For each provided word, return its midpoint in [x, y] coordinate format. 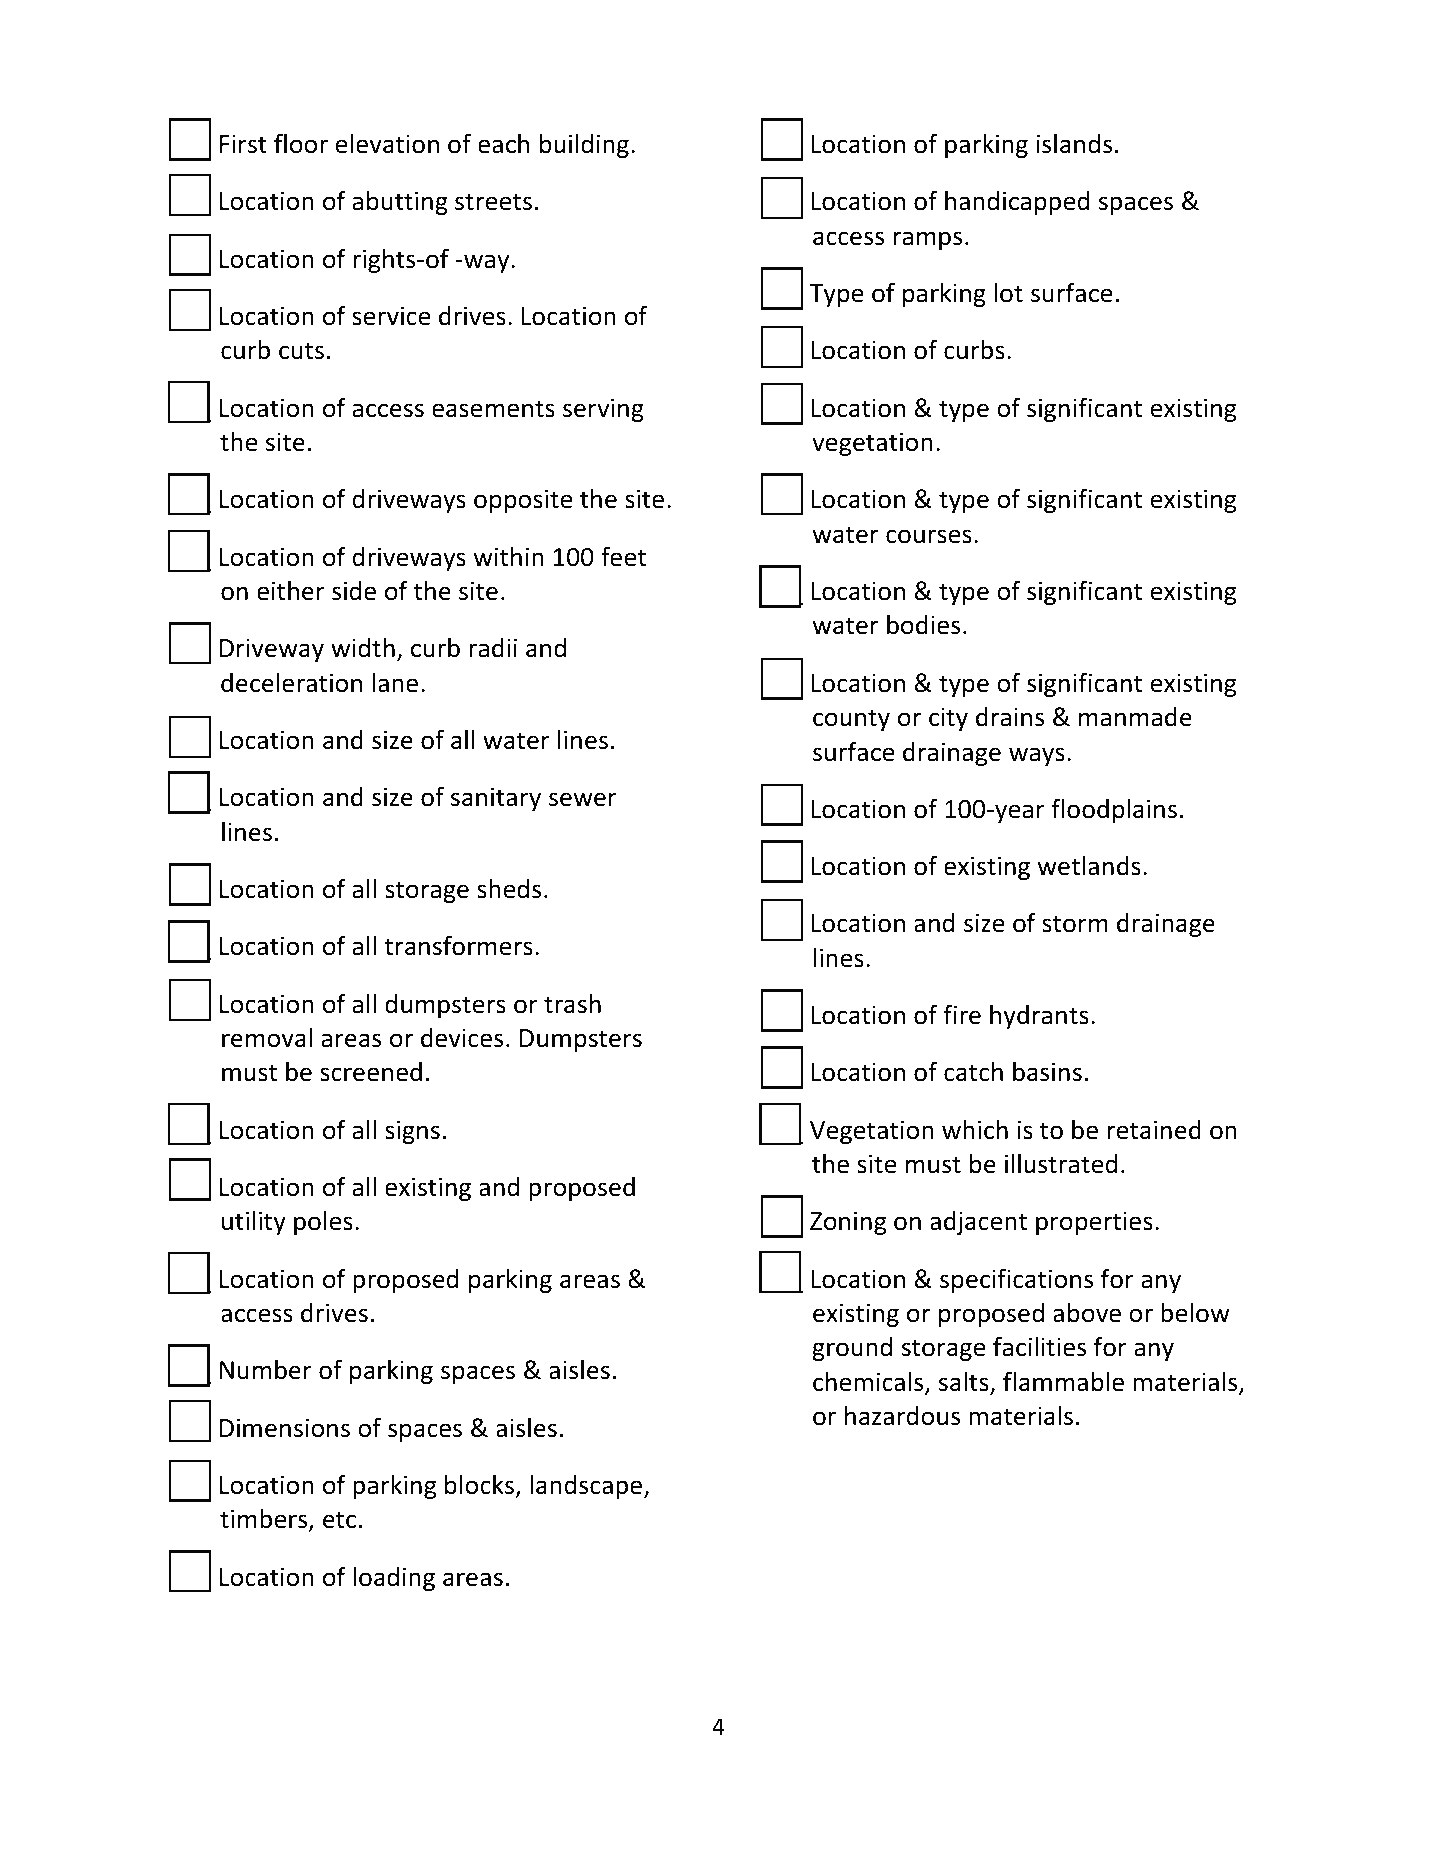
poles [323, 1223]
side [354, 591]
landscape [587, 1487]
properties [1094, 1223]
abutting [400, 203]
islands [1074, 144]
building [584, 146]
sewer [583, 799]
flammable [1063, 1381]
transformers [458, 945]
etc [339, 1520]
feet [623, 556]
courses [929, 536]
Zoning [848, 1223]
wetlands [1089, 866]
